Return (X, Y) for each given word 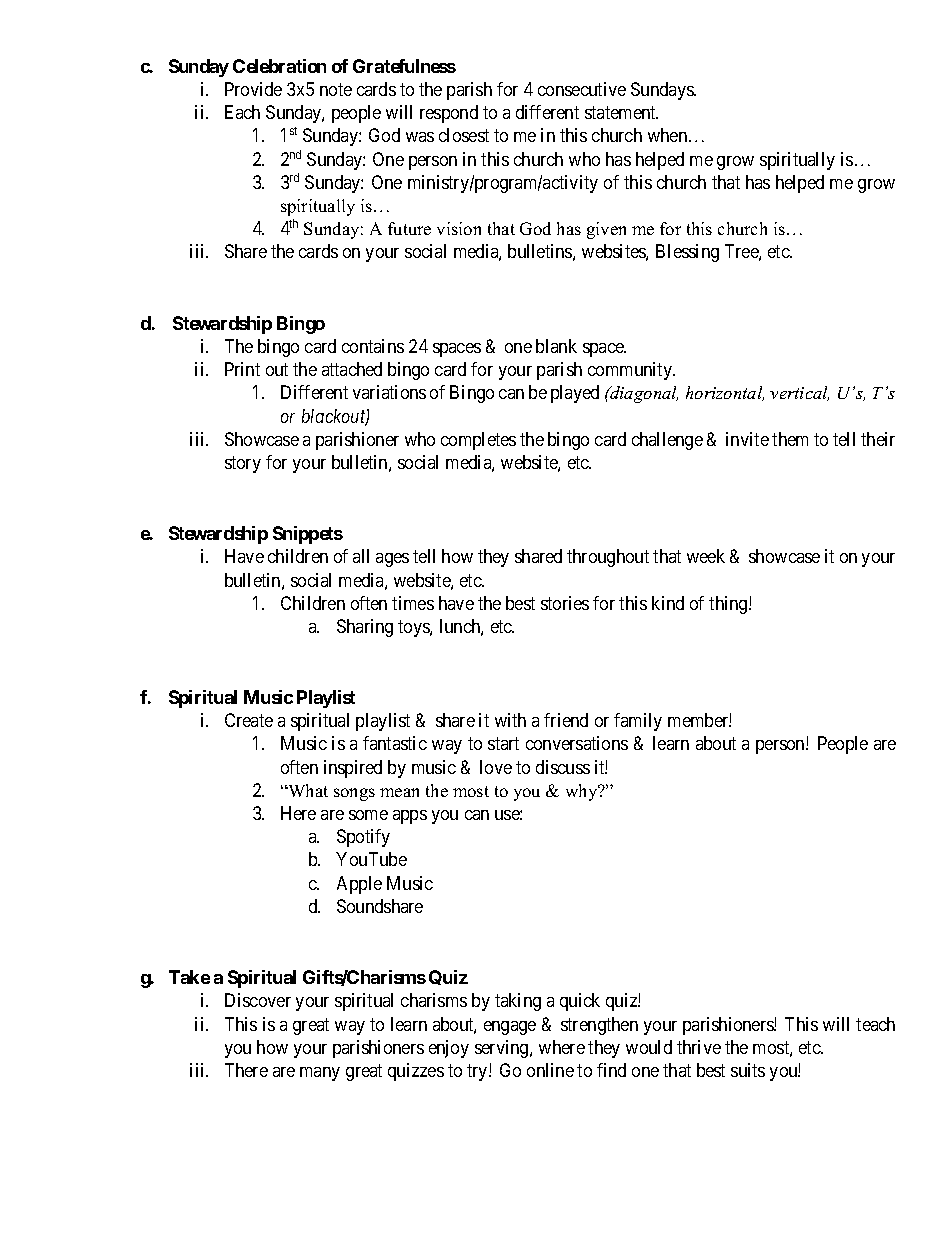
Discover (258, 1000)
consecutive (582, 89)
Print (242, 369)
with (510, 720)
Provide (253, 89)
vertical (799, 393)
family (638, 722)
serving (503, 1049)
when (669, 135)
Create (249, 720)
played (575, 394)
